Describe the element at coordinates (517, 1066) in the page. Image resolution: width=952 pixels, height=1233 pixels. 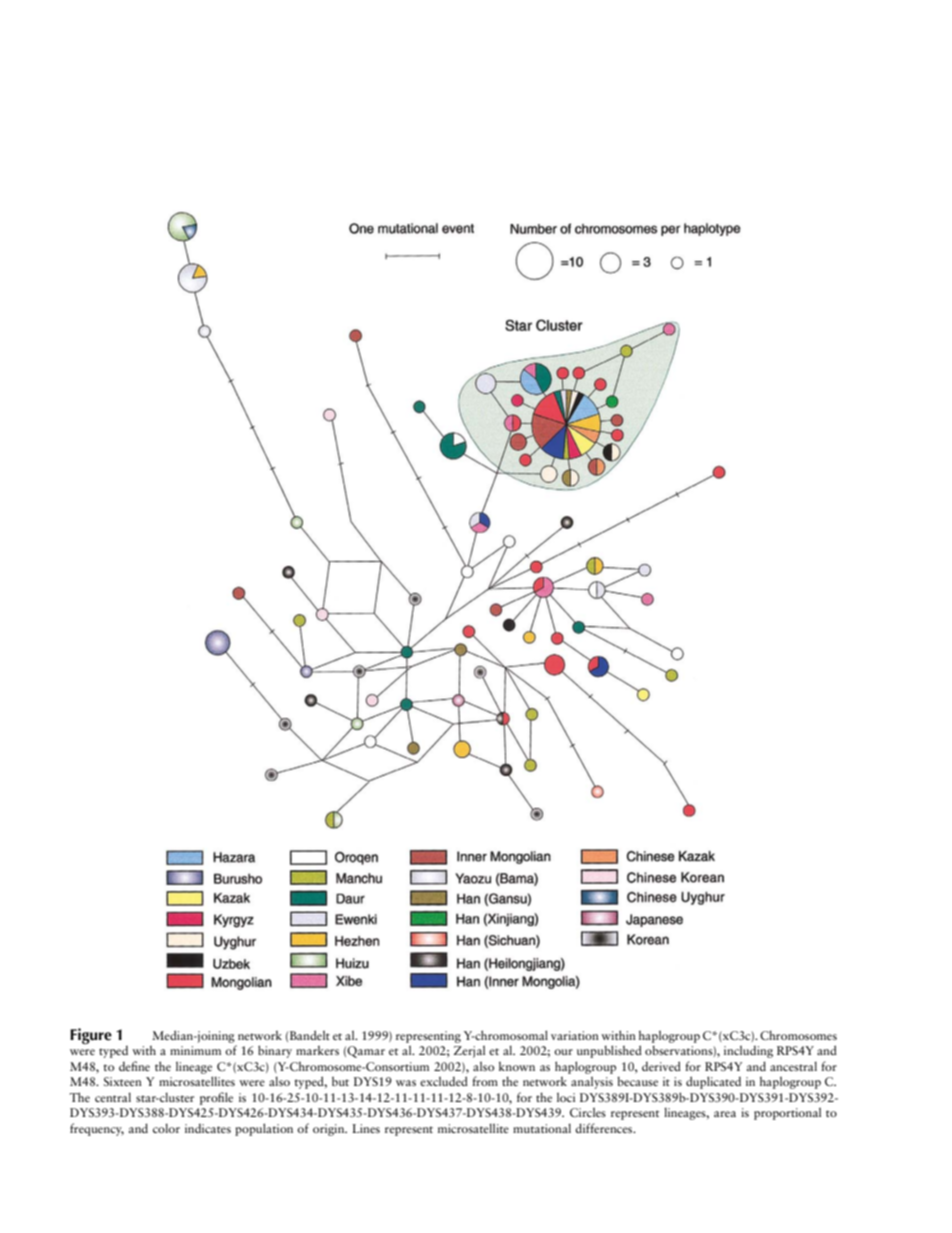
I see `known` at that location.
